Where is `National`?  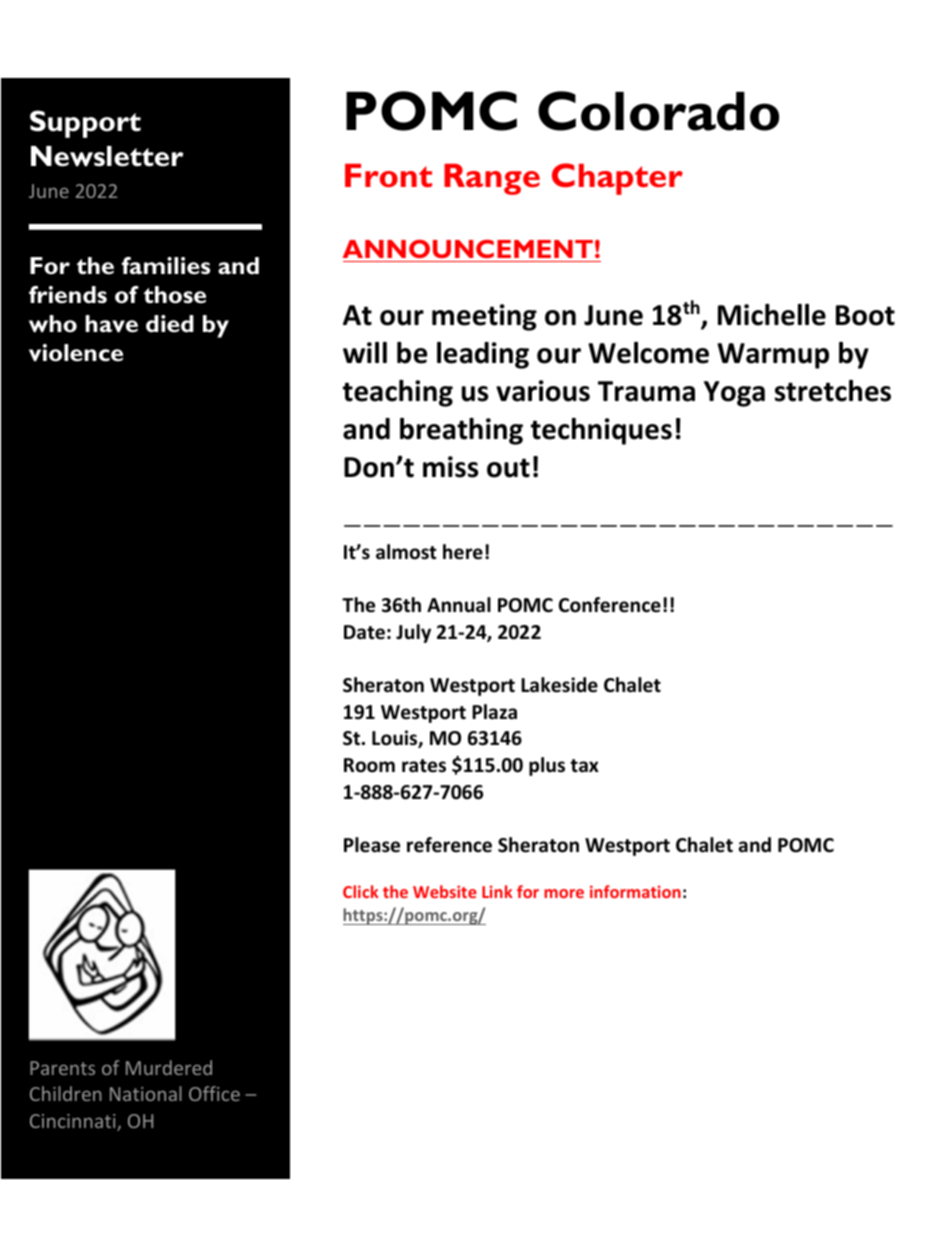 National is located at coordinates (146, 1093).
